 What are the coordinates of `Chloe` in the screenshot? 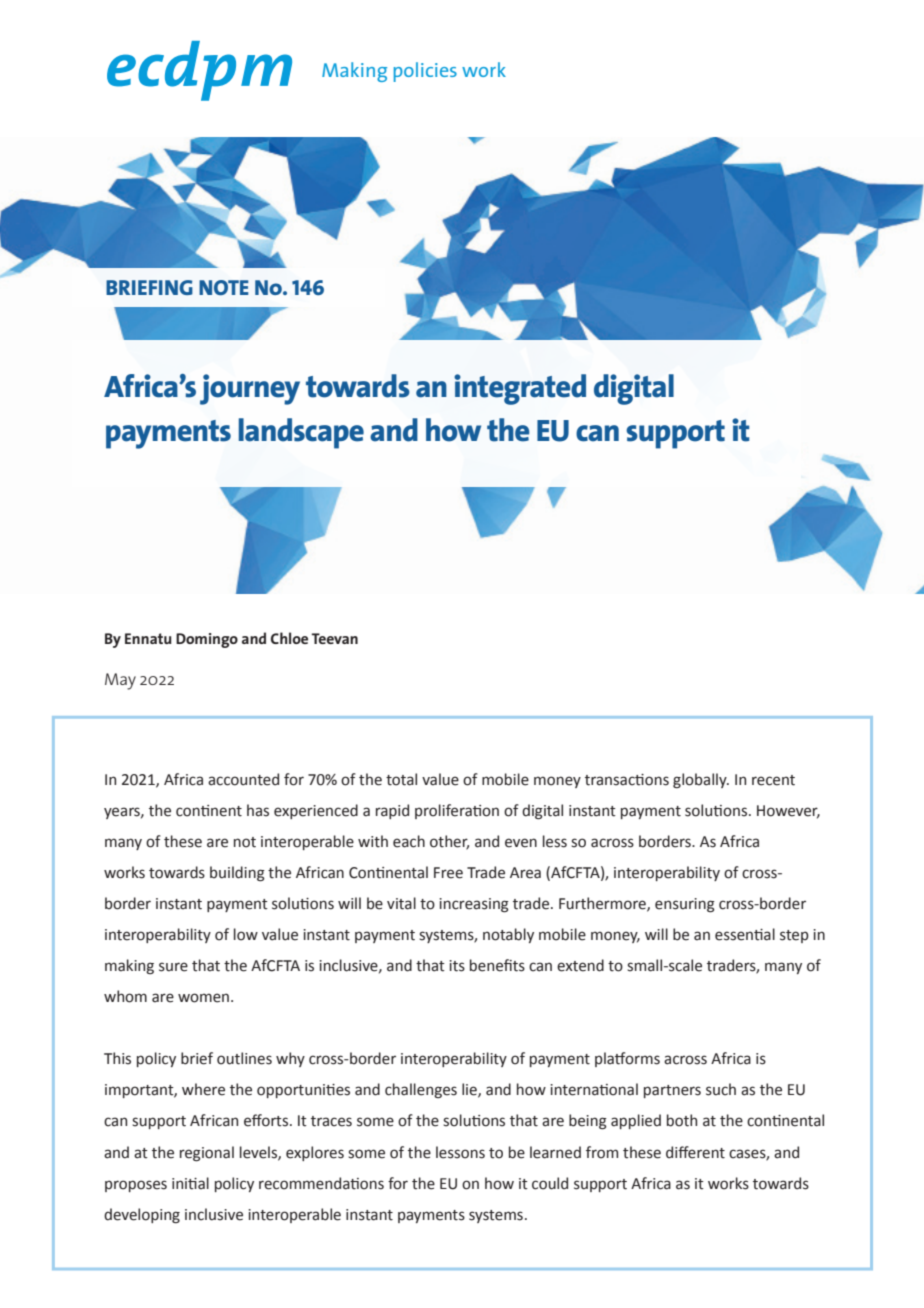 It's located at (289, 638).
